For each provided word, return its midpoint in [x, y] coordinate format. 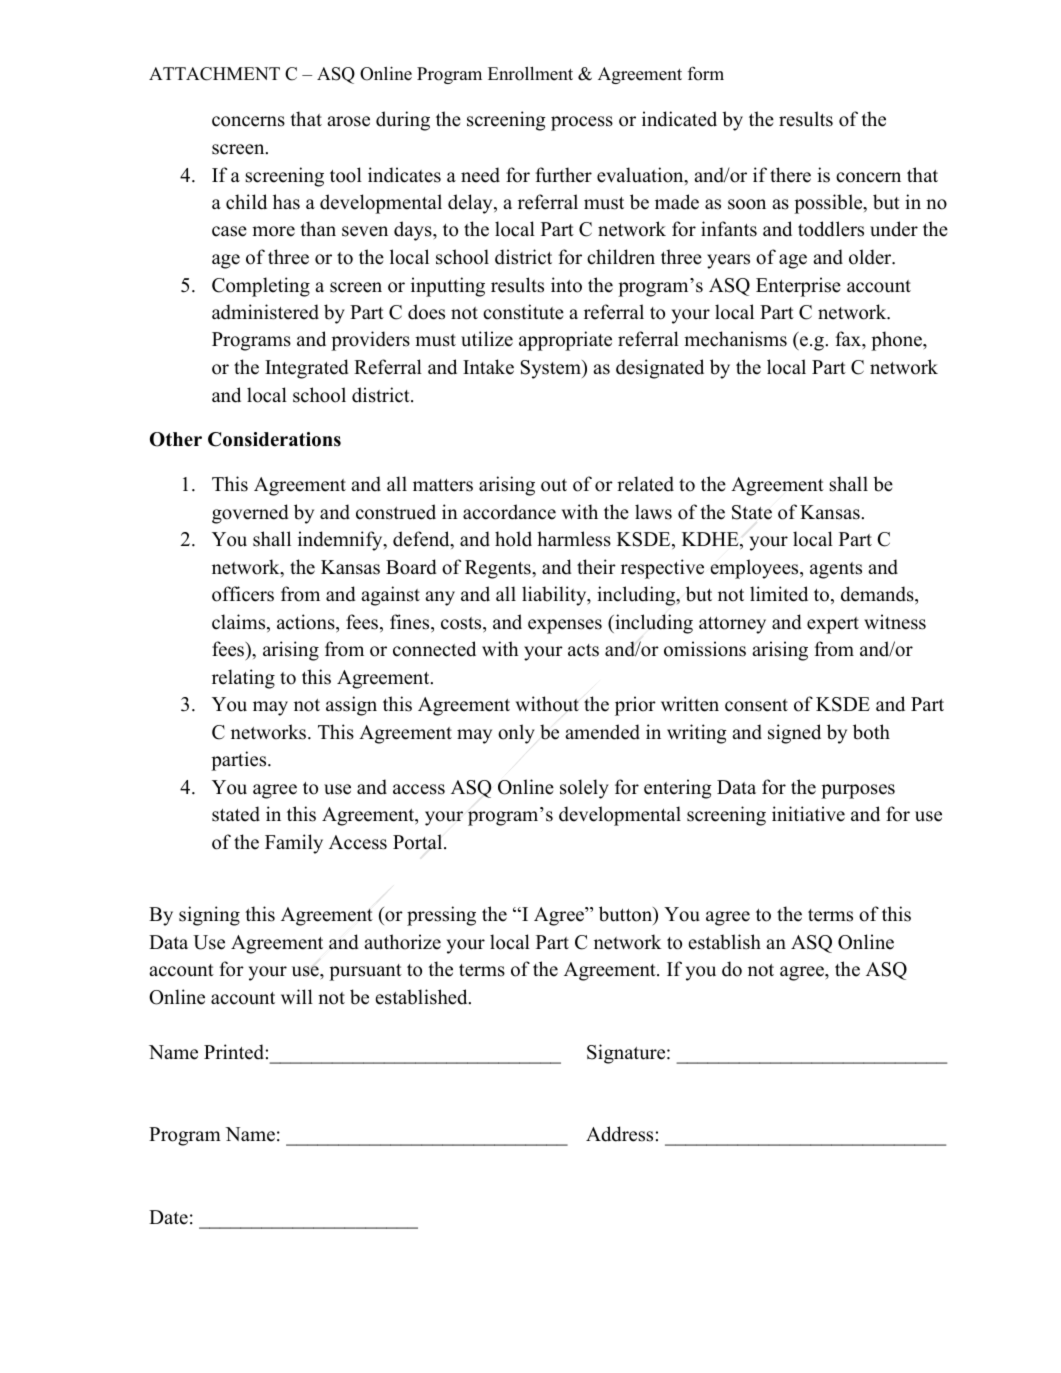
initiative [808, 814]
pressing [441, 916]
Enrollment [530, 73]
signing [209, 916]
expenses [565, 626]
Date [168, 1217]
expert [833, 625]
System [552, 369]
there [790, 175]
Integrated [307, 369]
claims [240, 623]
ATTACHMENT [214, 74]
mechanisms [735, 339]
